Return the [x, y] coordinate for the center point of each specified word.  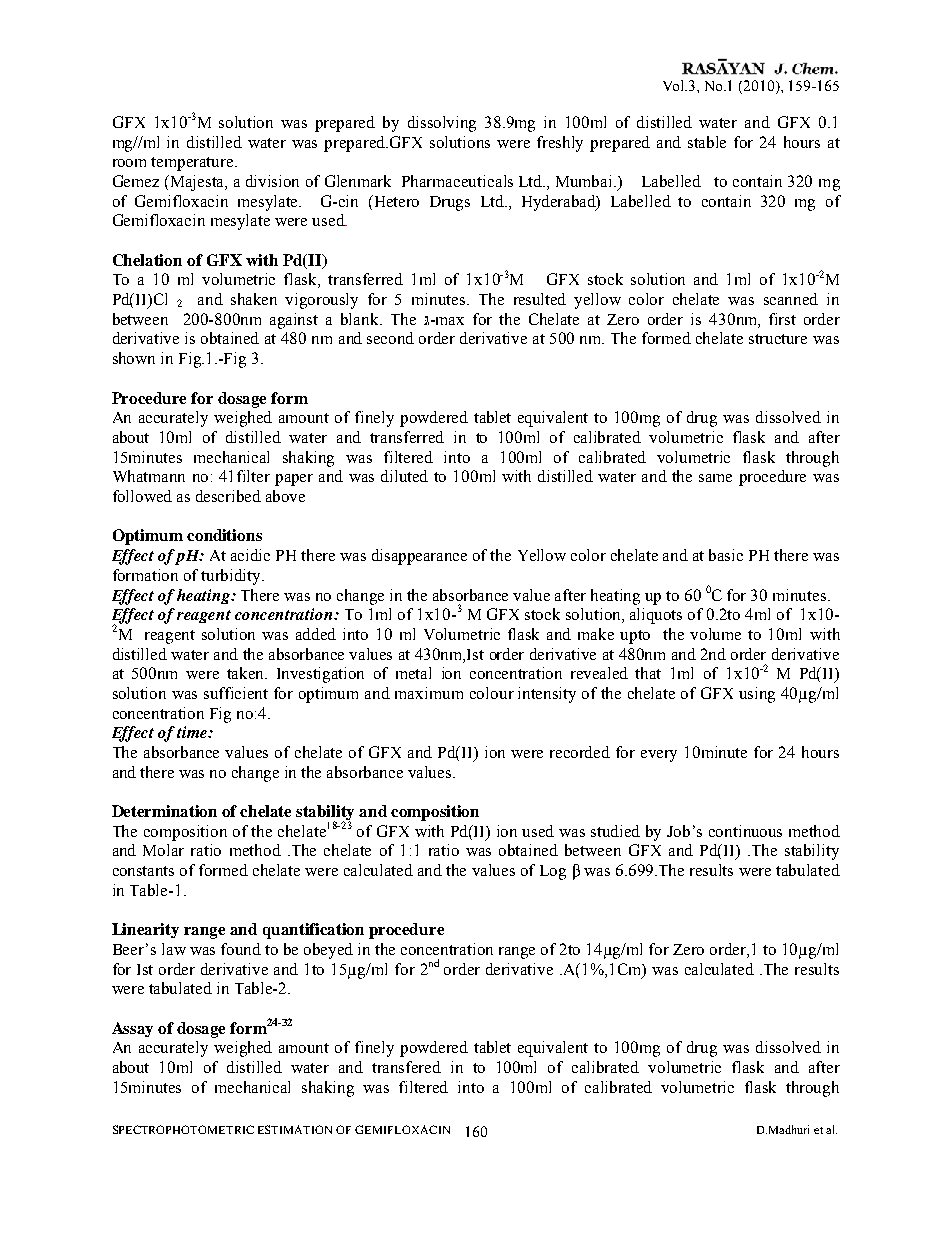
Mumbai [585, 181]
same [715, 478]
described [228, 496]
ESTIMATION [295, 1129]
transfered [406, 1067]
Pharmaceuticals [457, 181]
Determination [164, 811]
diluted [404, 476]
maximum [429, 693]
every [659, 756]
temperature [193, 164]
